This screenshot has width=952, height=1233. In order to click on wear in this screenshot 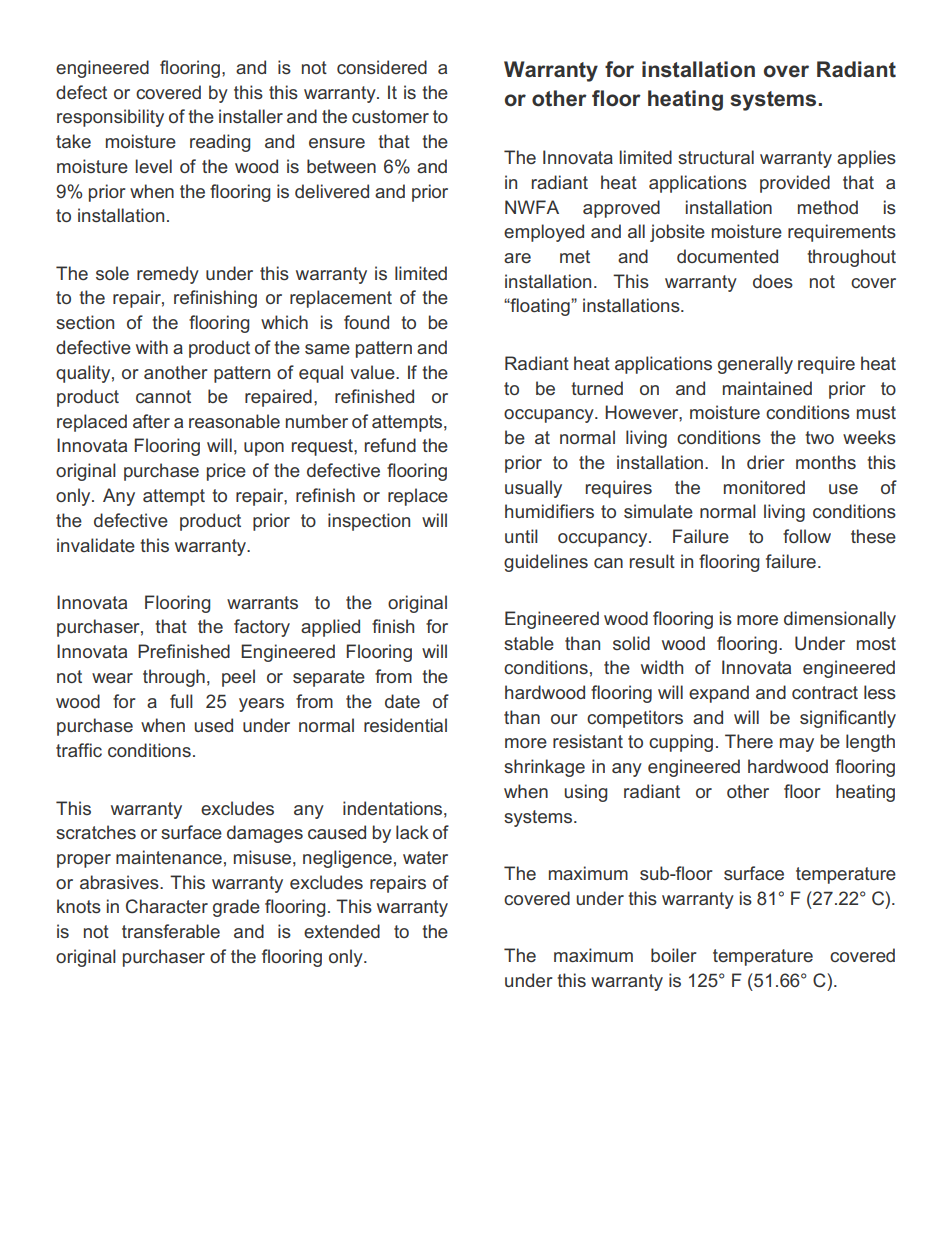, I will do `click(112, 678)`.
